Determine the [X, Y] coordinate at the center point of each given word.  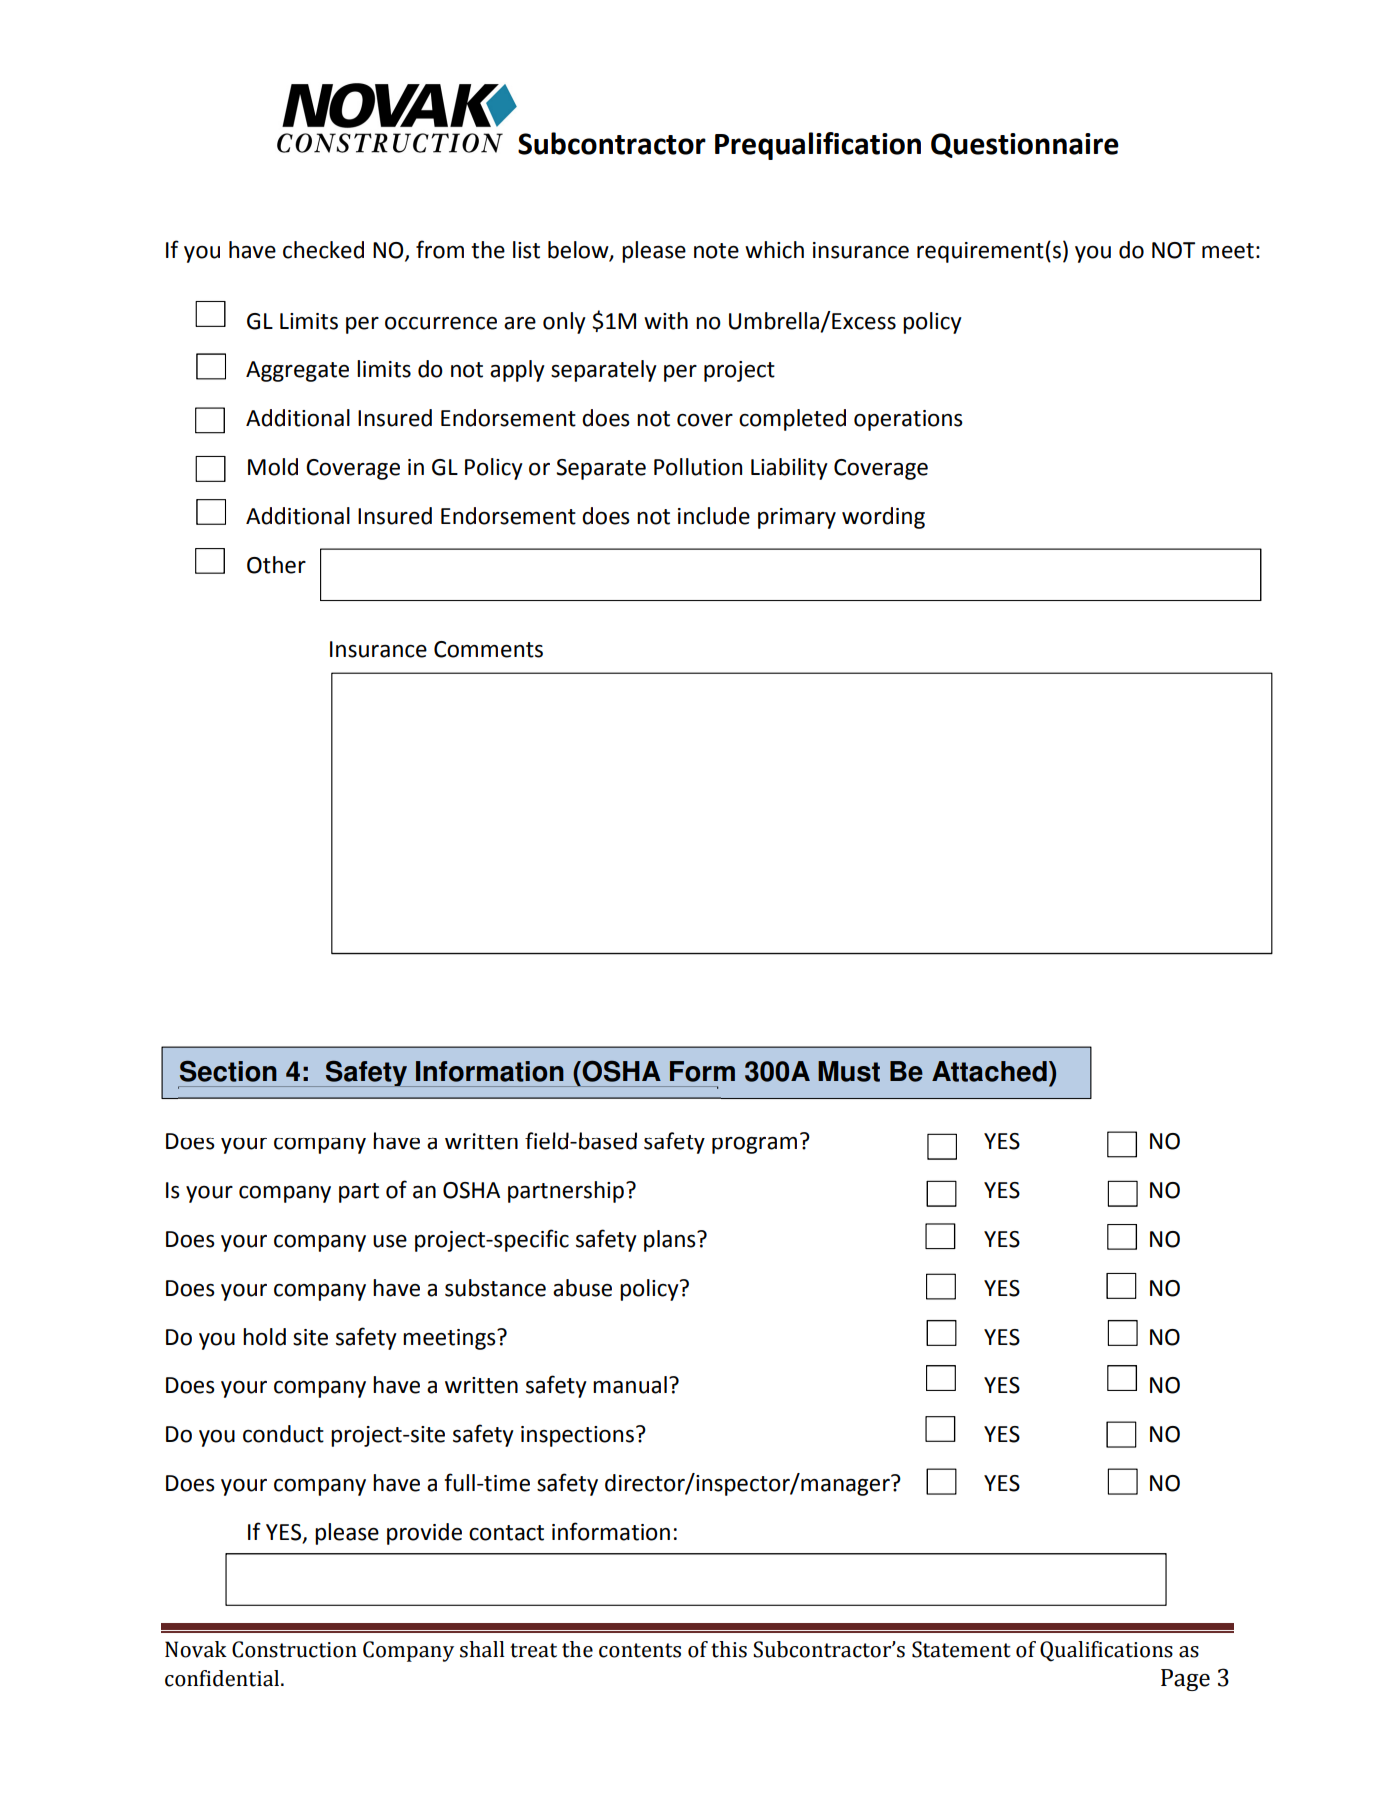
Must [849, 1071]
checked [323, 250]
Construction [294, 1649]
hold [264, 1337]
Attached [989, 1071]
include [714, 516]
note [716, 251]
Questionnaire [1025, 145]
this [729, 1649]
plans [671, 1241]
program [754, 1145]
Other [276, 565]
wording [883, 518]
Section [228, 1071]
